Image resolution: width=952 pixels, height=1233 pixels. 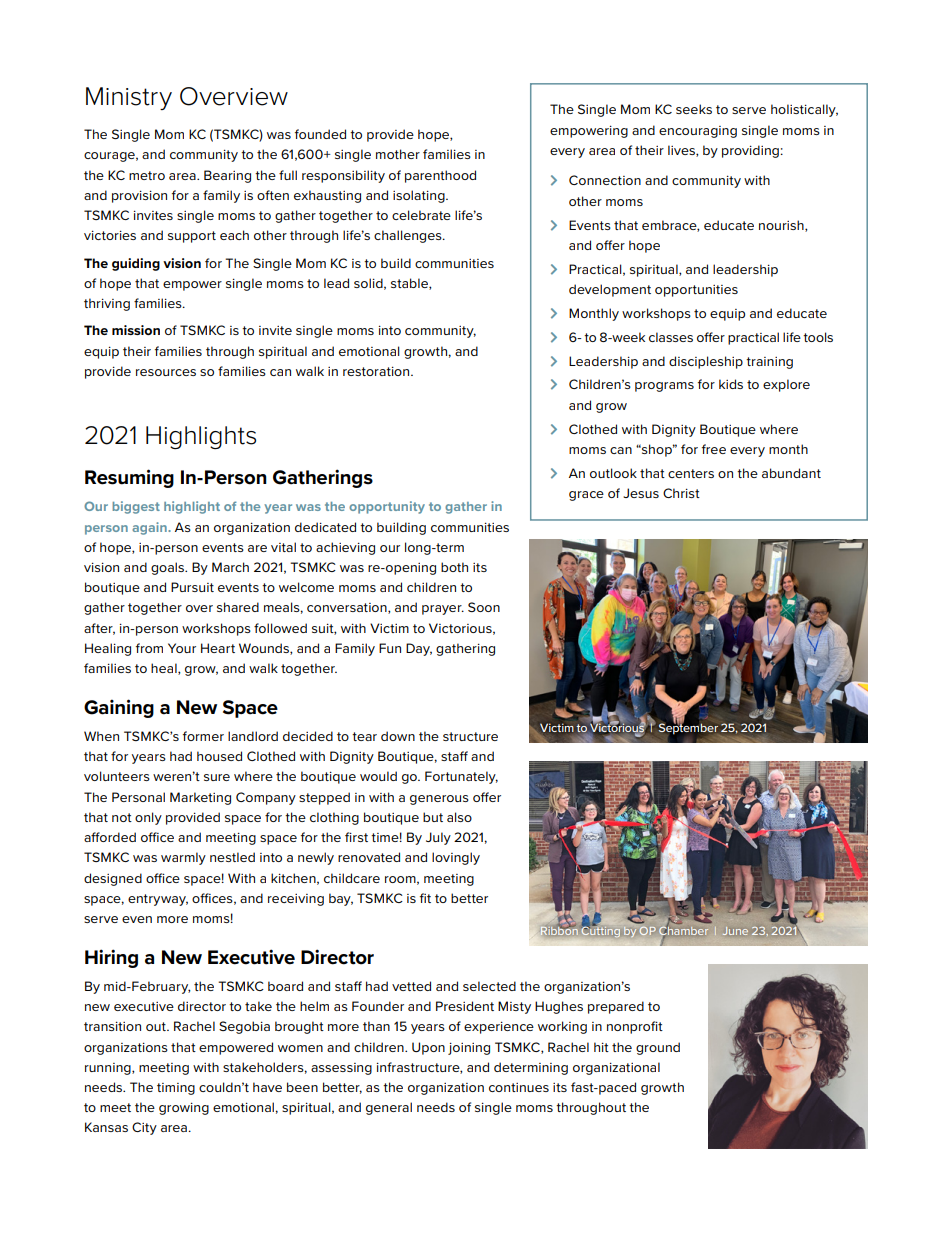 What do you see at coordinates (443, 610) in the screenshot?
I see `prayer` at bounding box center [443, 610].
